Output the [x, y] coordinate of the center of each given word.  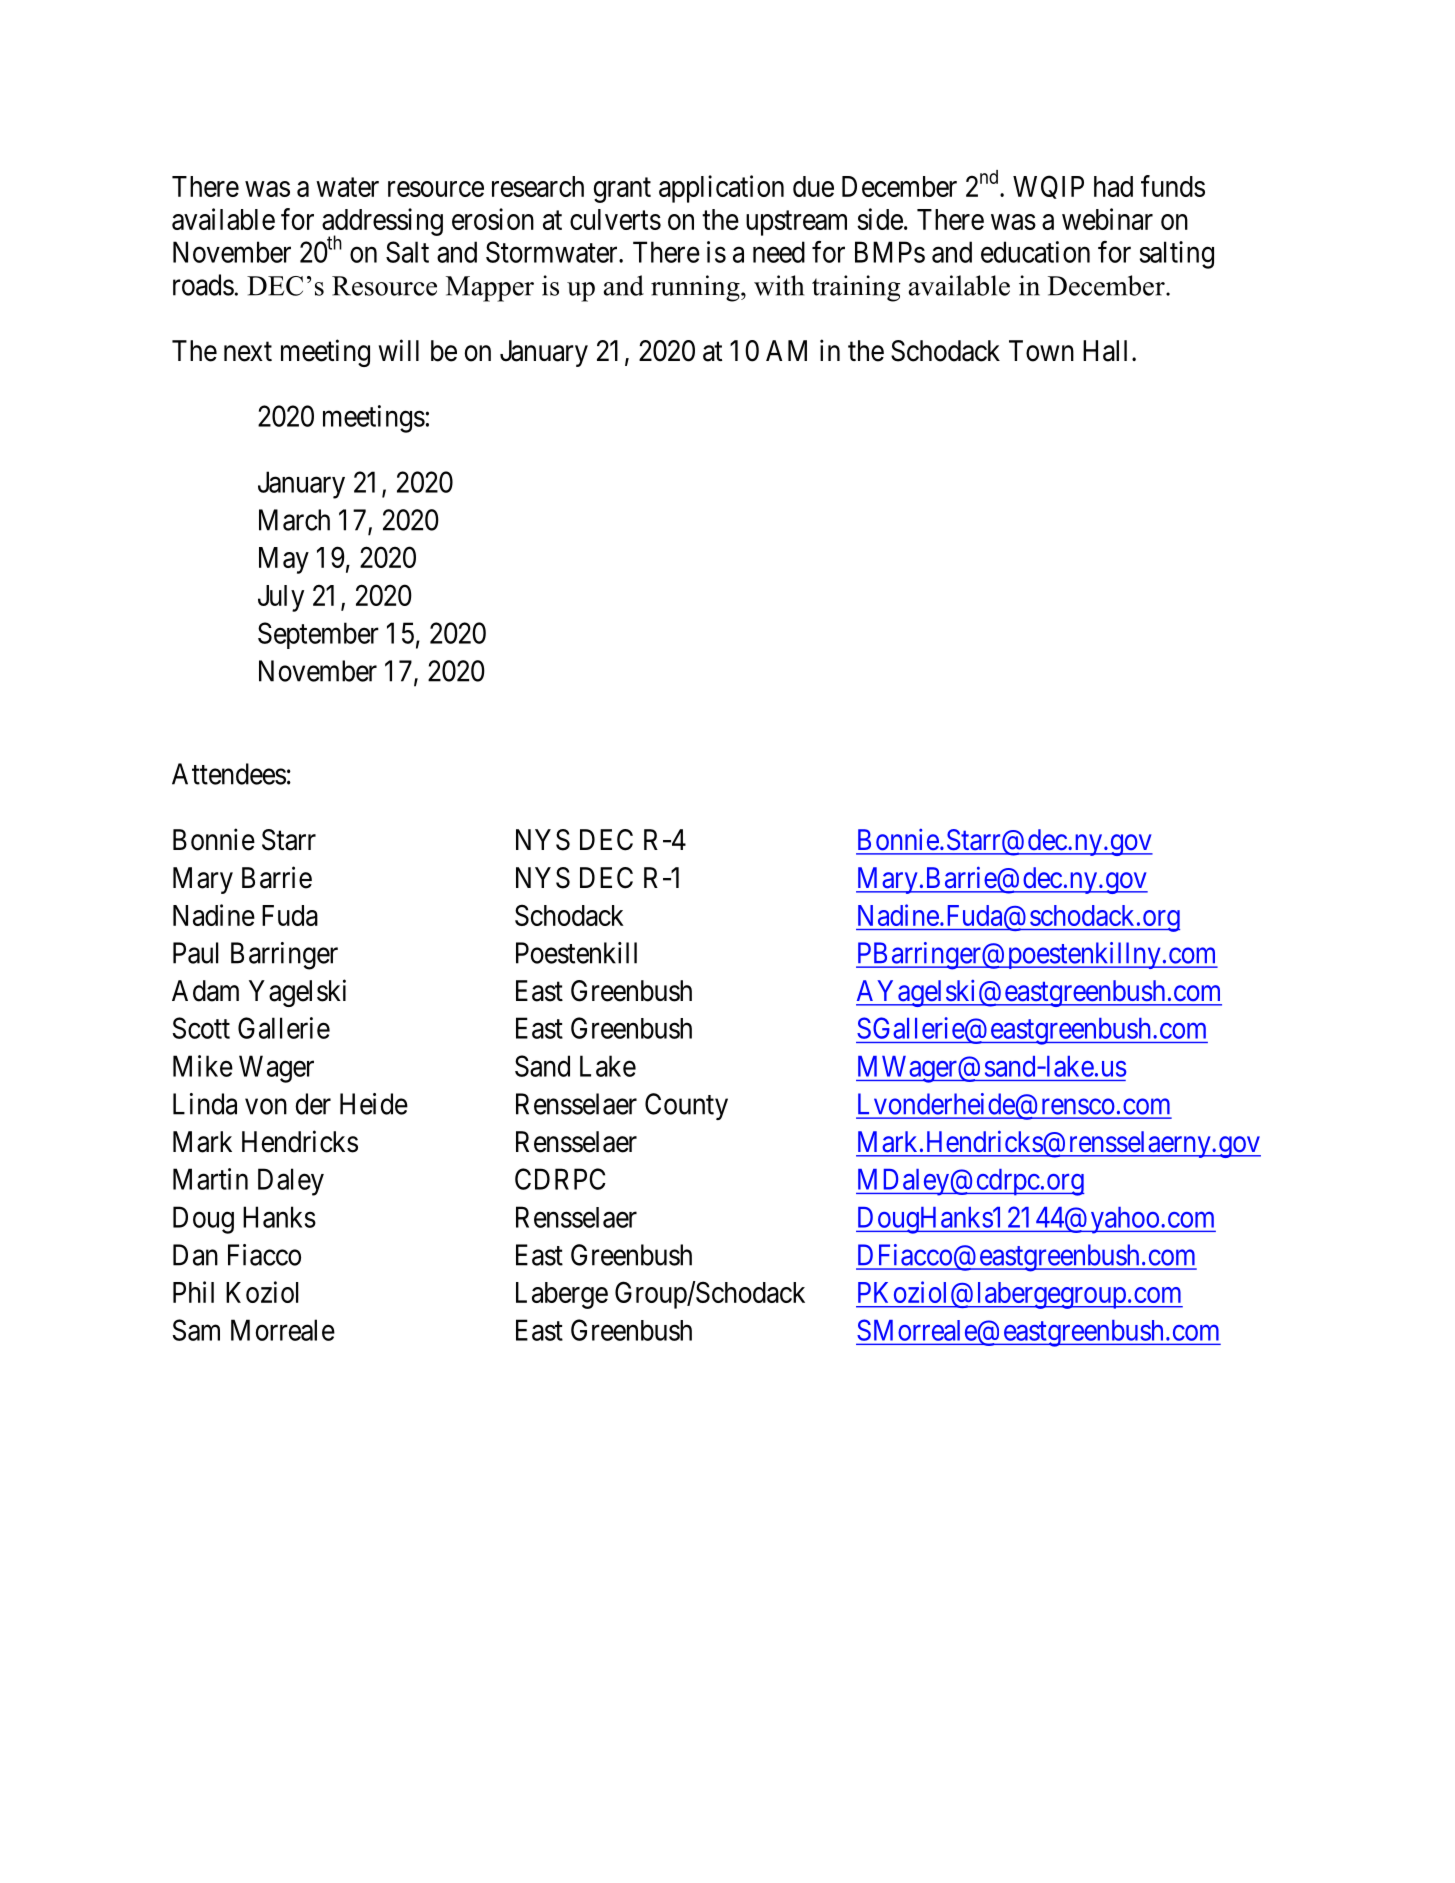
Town [1041, 351]
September [318, 635]
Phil [193, 1292]
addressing [382, 223]
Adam [205, 991]
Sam [196, 1330]
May [284, 560]
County [686, 1106]
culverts [615, 219]
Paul [195, 953]
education [1035, 252]
